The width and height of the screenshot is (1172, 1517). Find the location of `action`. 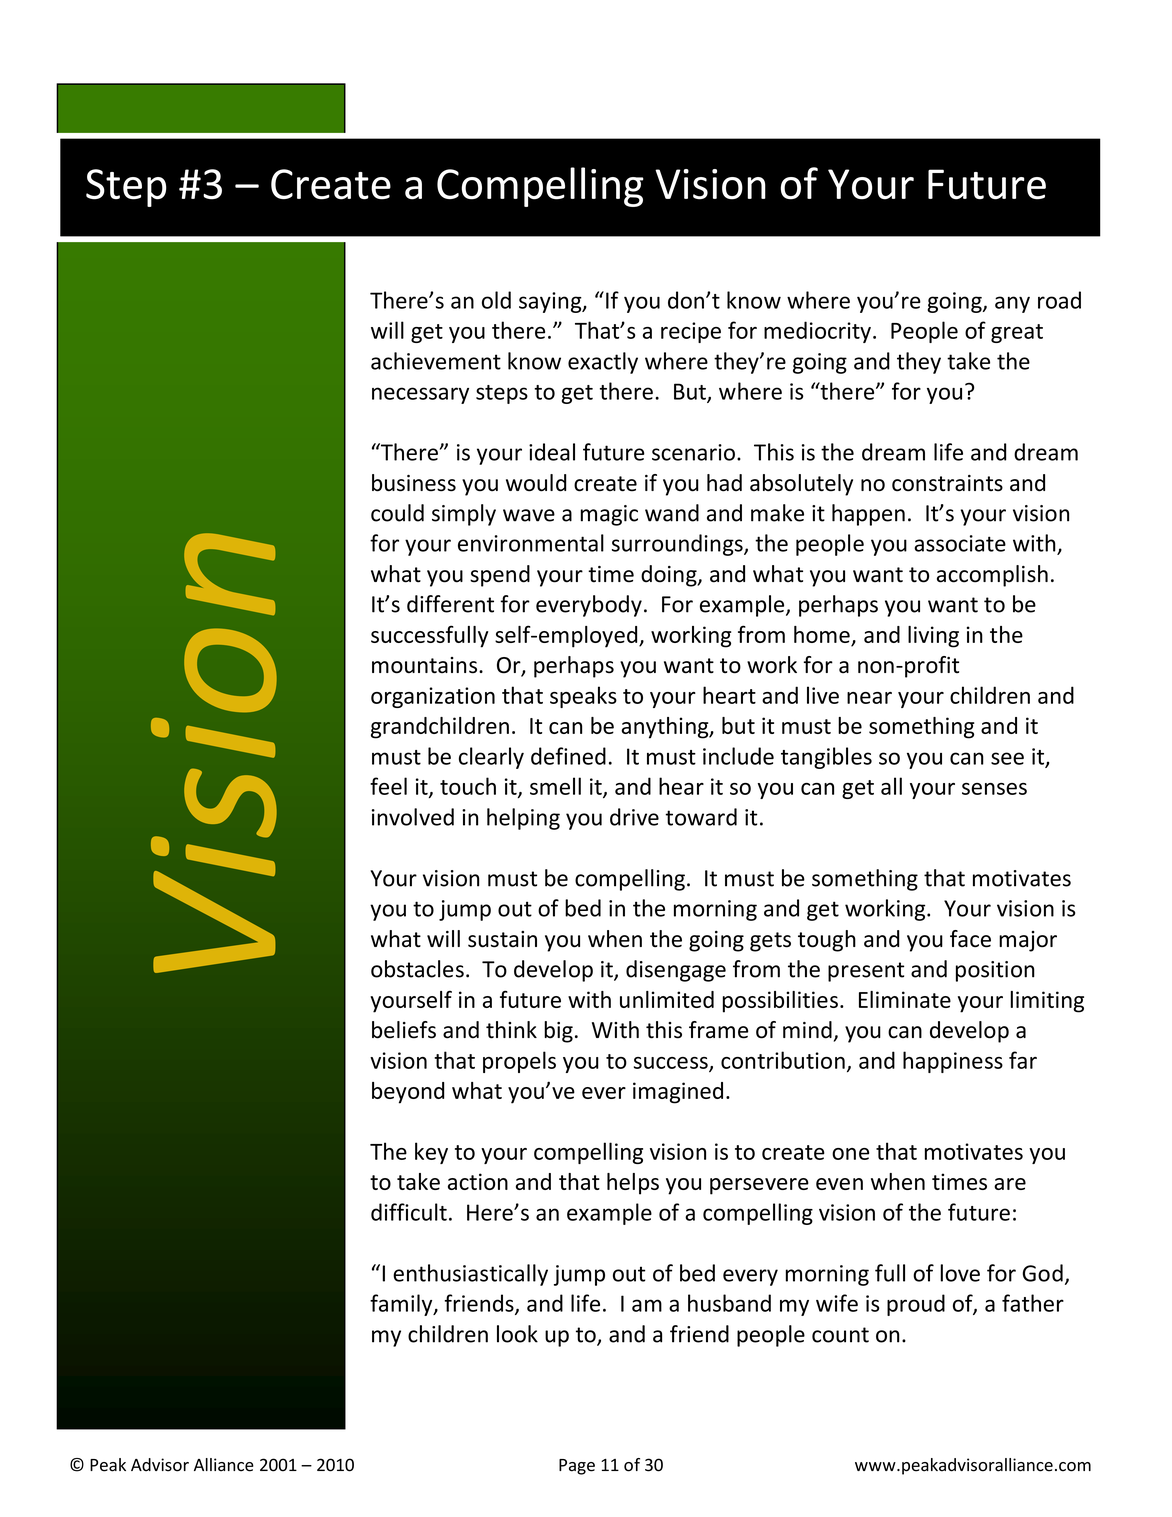

action is located at coordinates (478, 1181).
